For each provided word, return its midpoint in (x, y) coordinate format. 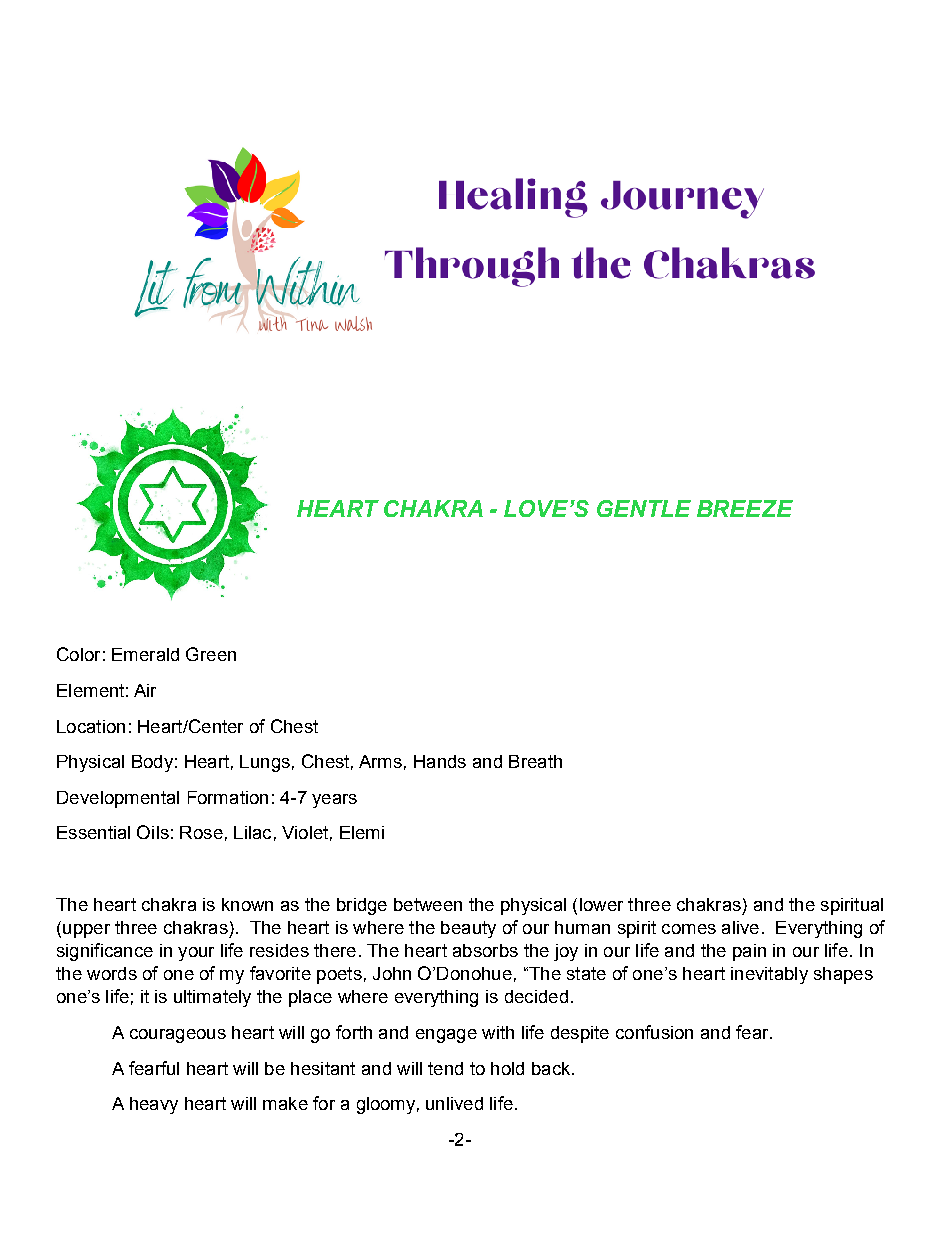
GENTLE (644, 508)
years (334, 801)
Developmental (118, 799)
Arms (380, 761)
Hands (440, 761)
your (196, 954)
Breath (535, 761)
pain (749, 952)
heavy (154, 1105)
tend (445, 1068)
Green (211, 654)
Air (145, 690)
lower (601, 904)
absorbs (485, 950)
